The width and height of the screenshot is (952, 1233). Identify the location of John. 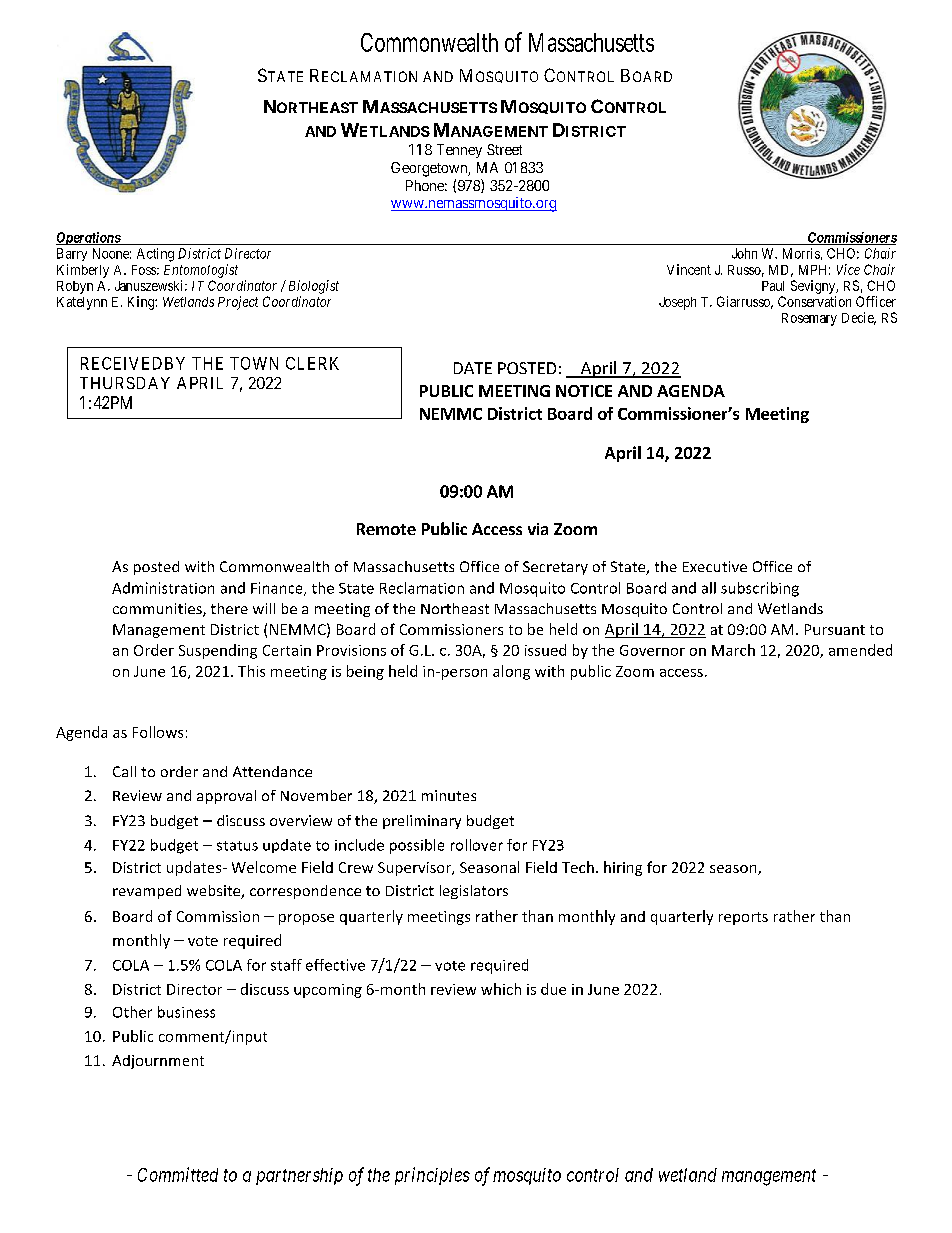
(744, 253).
